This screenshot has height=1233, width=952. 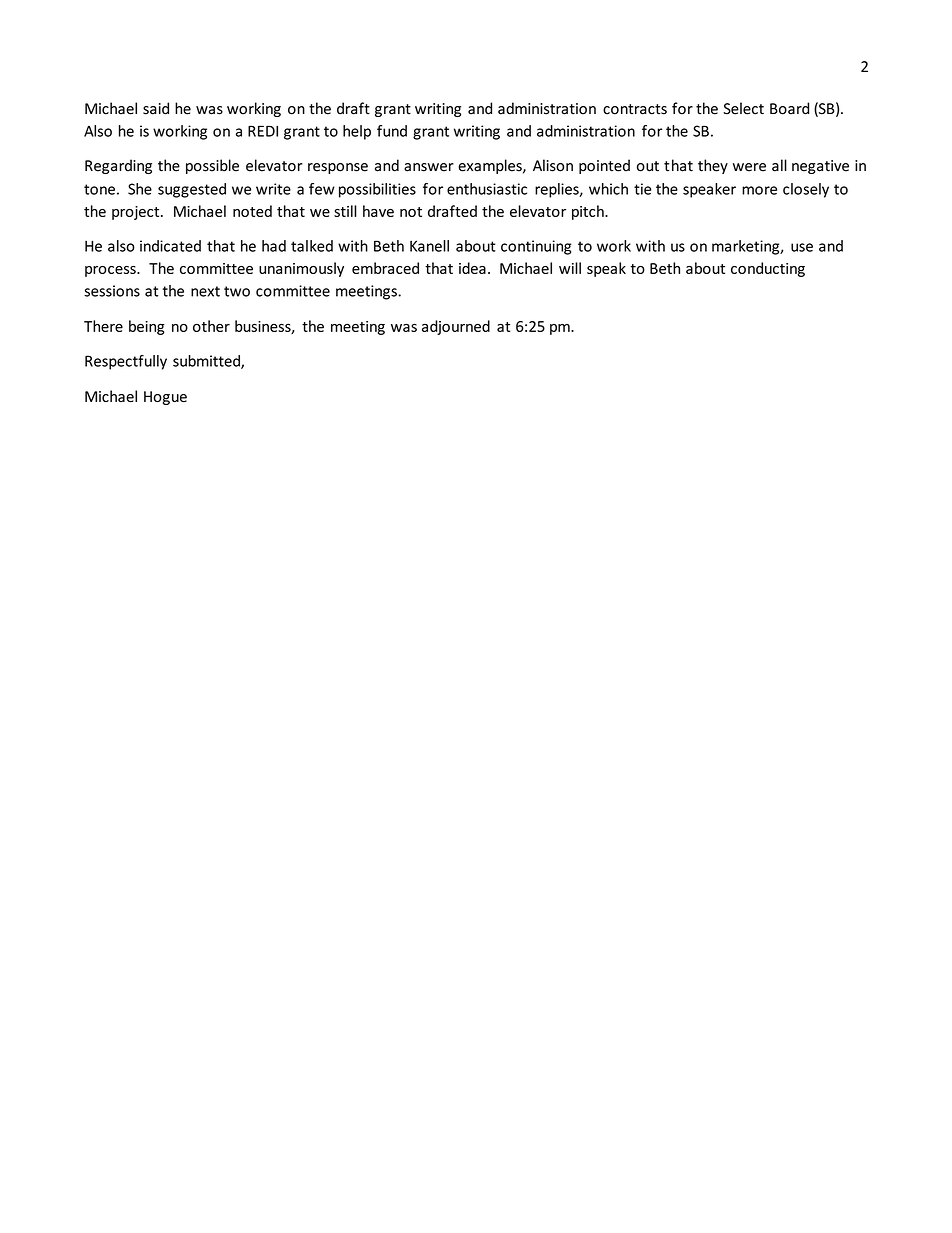 What do you see at coordinates (759, 190) in the screenshot?
I see `more` at bounding box center [759, 190].
